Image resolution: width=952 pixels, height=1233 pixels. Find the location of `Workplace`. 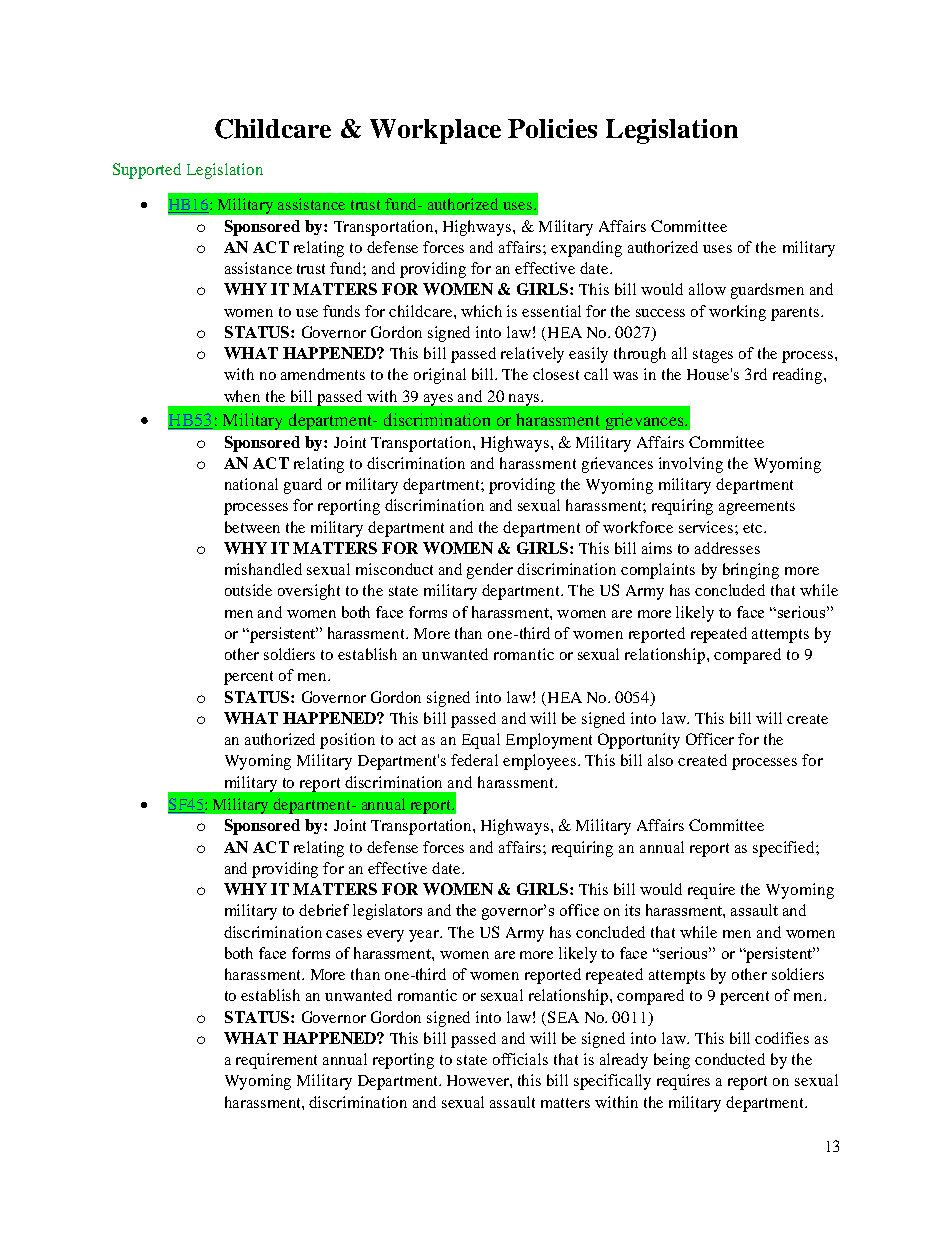

Workplace is located at coordinates (435, 131).
